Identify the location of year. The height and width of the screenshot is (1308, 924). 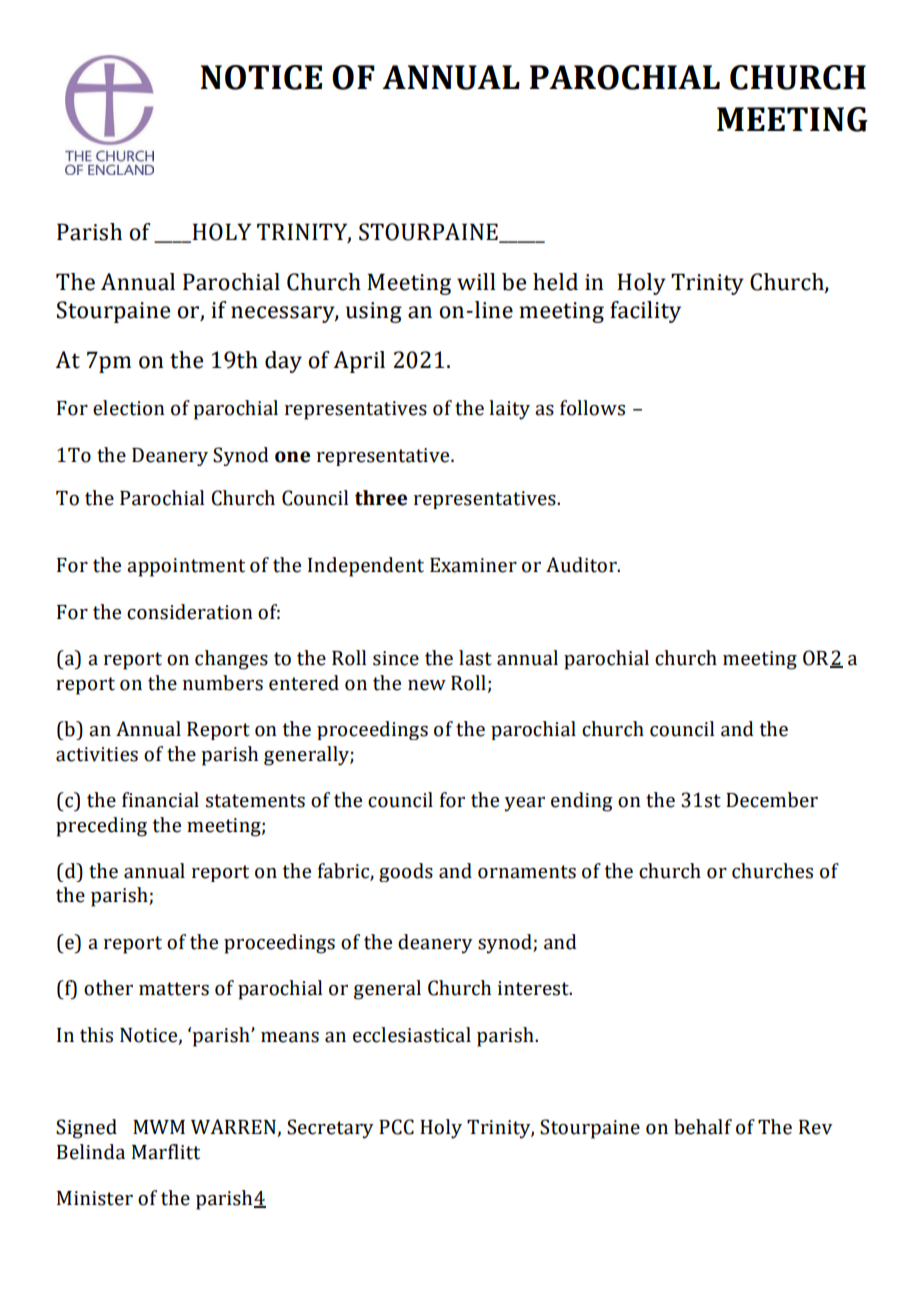
(525, 804).
